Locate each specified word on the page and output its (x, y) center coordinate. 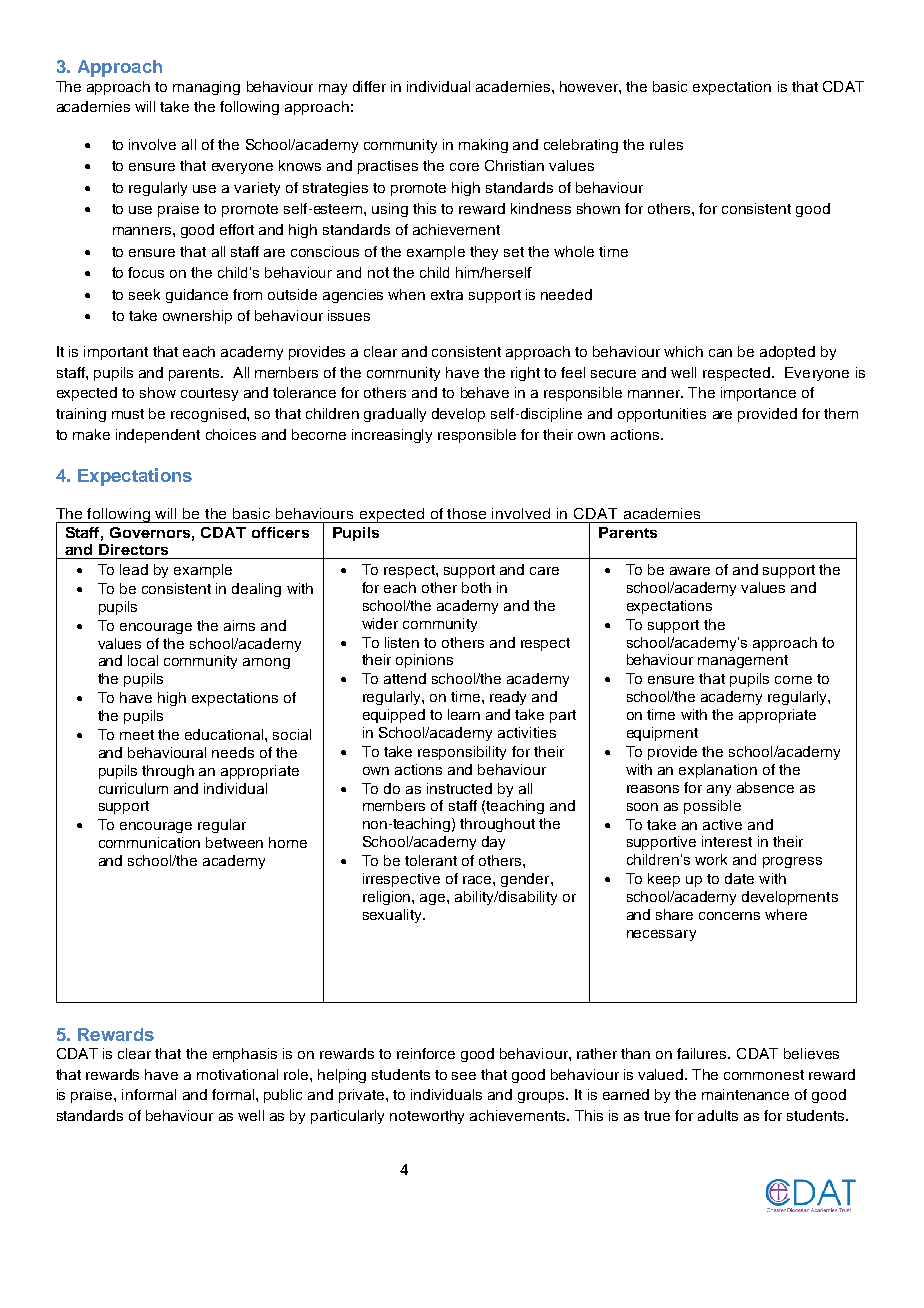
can (720, 353)
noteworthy (427, 1117)
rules (666, 144)
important (116, 353)
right (525, 374)
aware (690, 571)
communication (149, 842)
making (483, 146)
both (476, 587)
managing (206, 88)
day (493, 843)
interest (727, 841)
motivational (237, 1074)
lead (134, 569)
